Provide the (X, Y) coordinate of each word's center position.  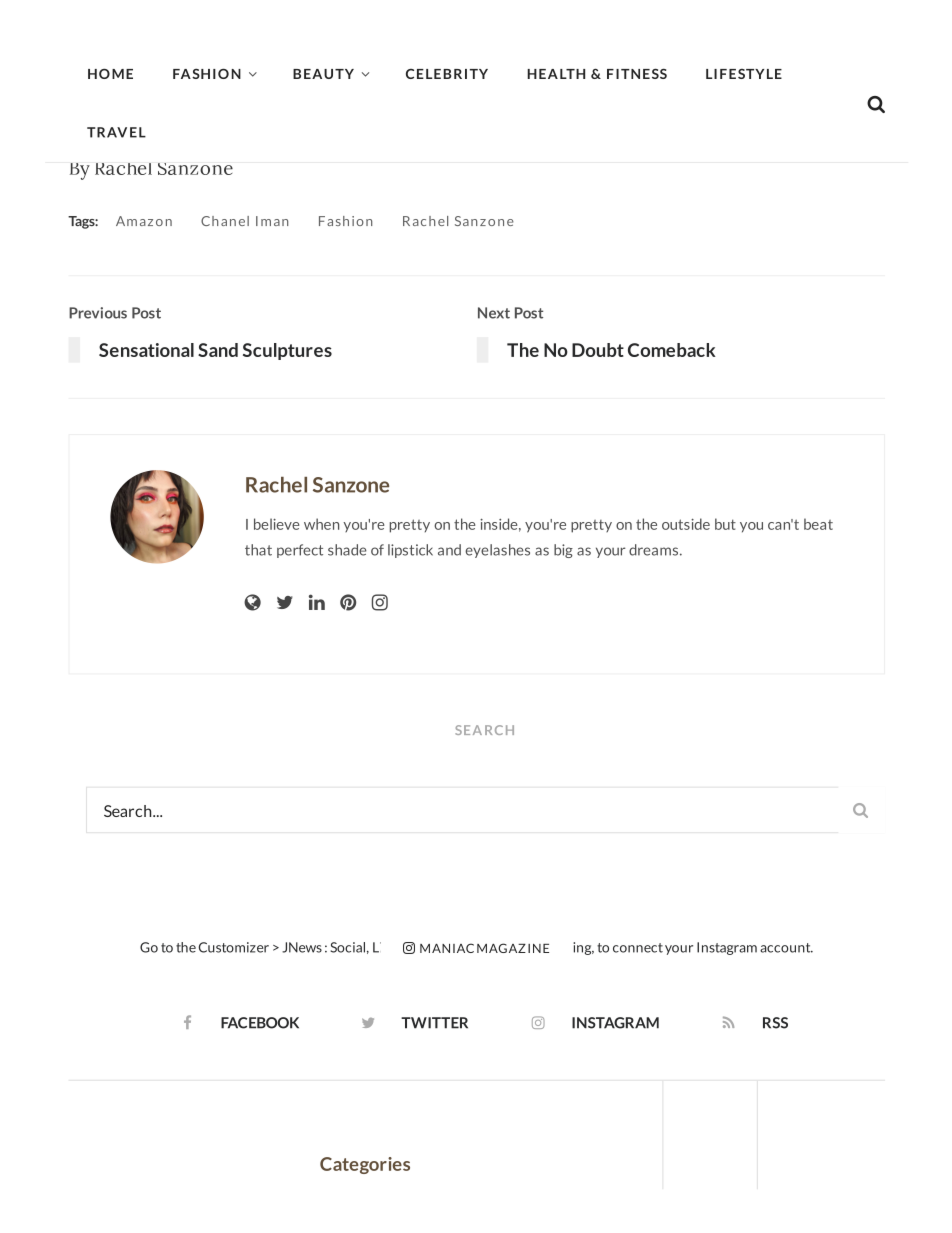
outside (686, 524)
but (725, 524)
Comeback (672, 350)
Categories (365, 1165)
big (563, 551)
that (258, 550)
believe (276, 524)
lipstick (410, 551)
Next (494, 313)
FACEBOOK (260, 1023)
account (786, 948)
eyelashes (497, 551)
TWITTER (434, 1023)
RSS (775, 1023)
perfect (300, 551)
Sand (218, 350)
